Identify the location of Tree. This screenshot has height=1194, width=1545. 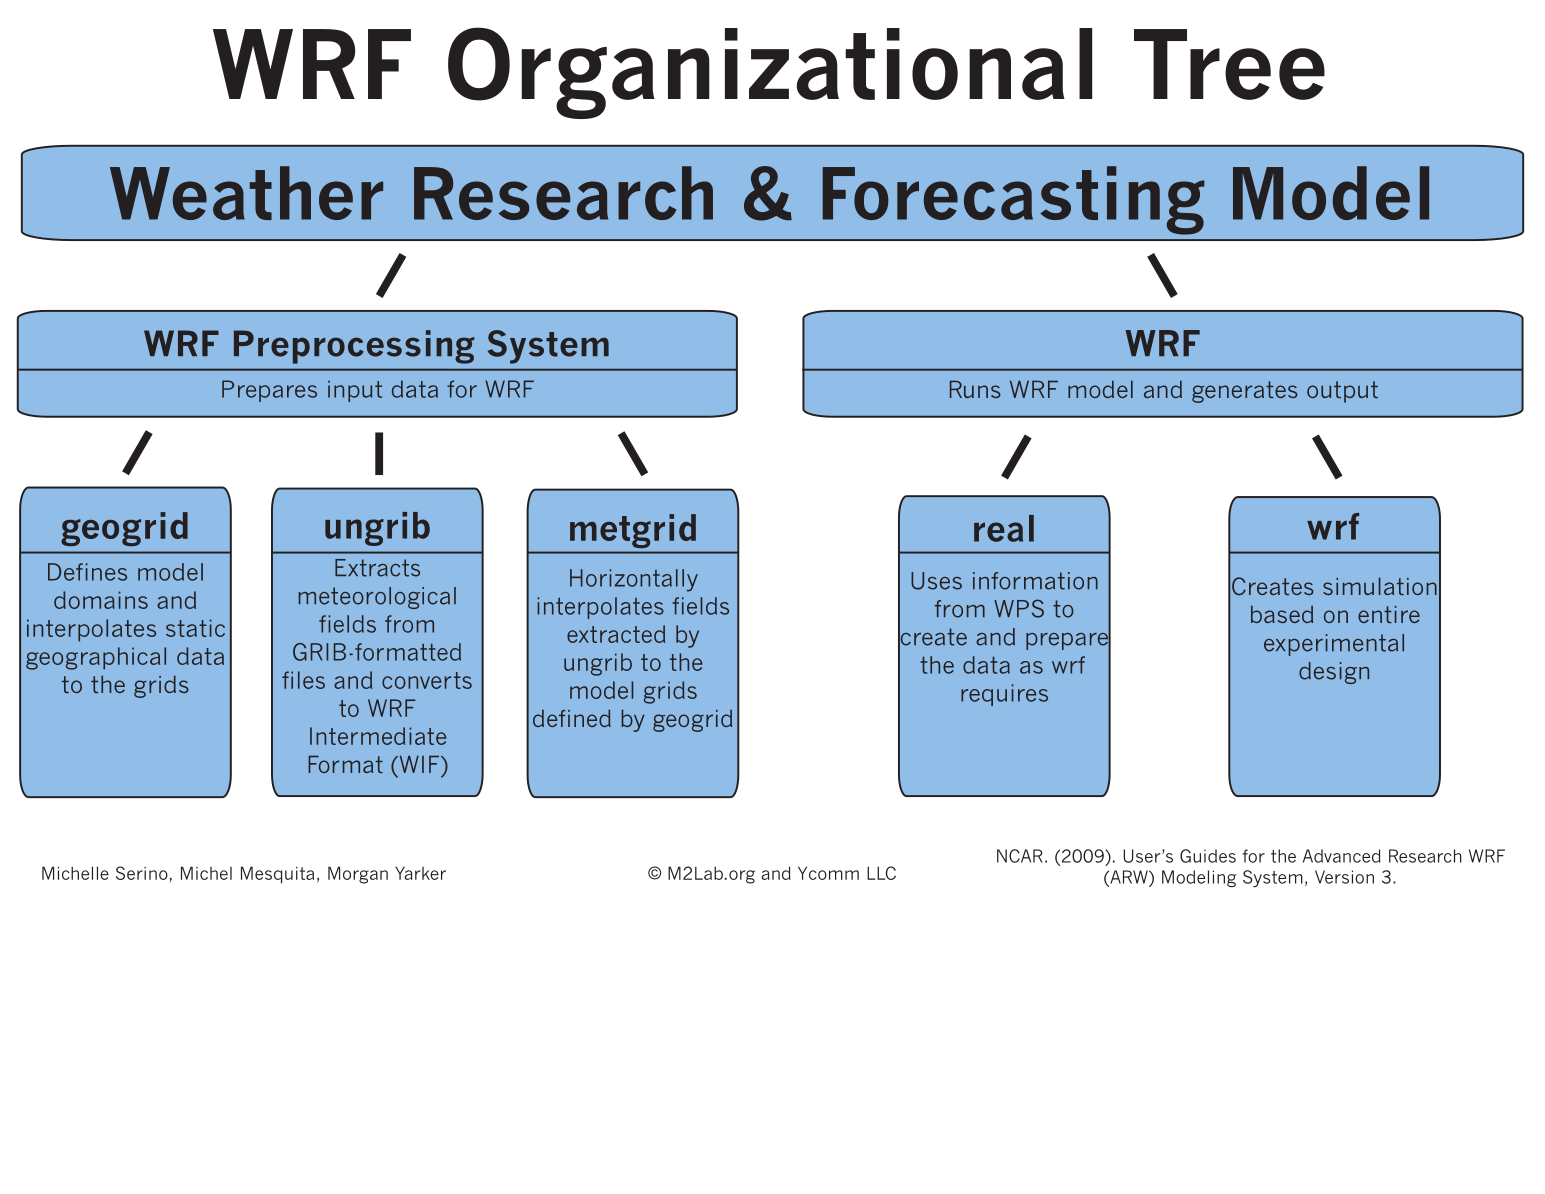
(1229, 64).
